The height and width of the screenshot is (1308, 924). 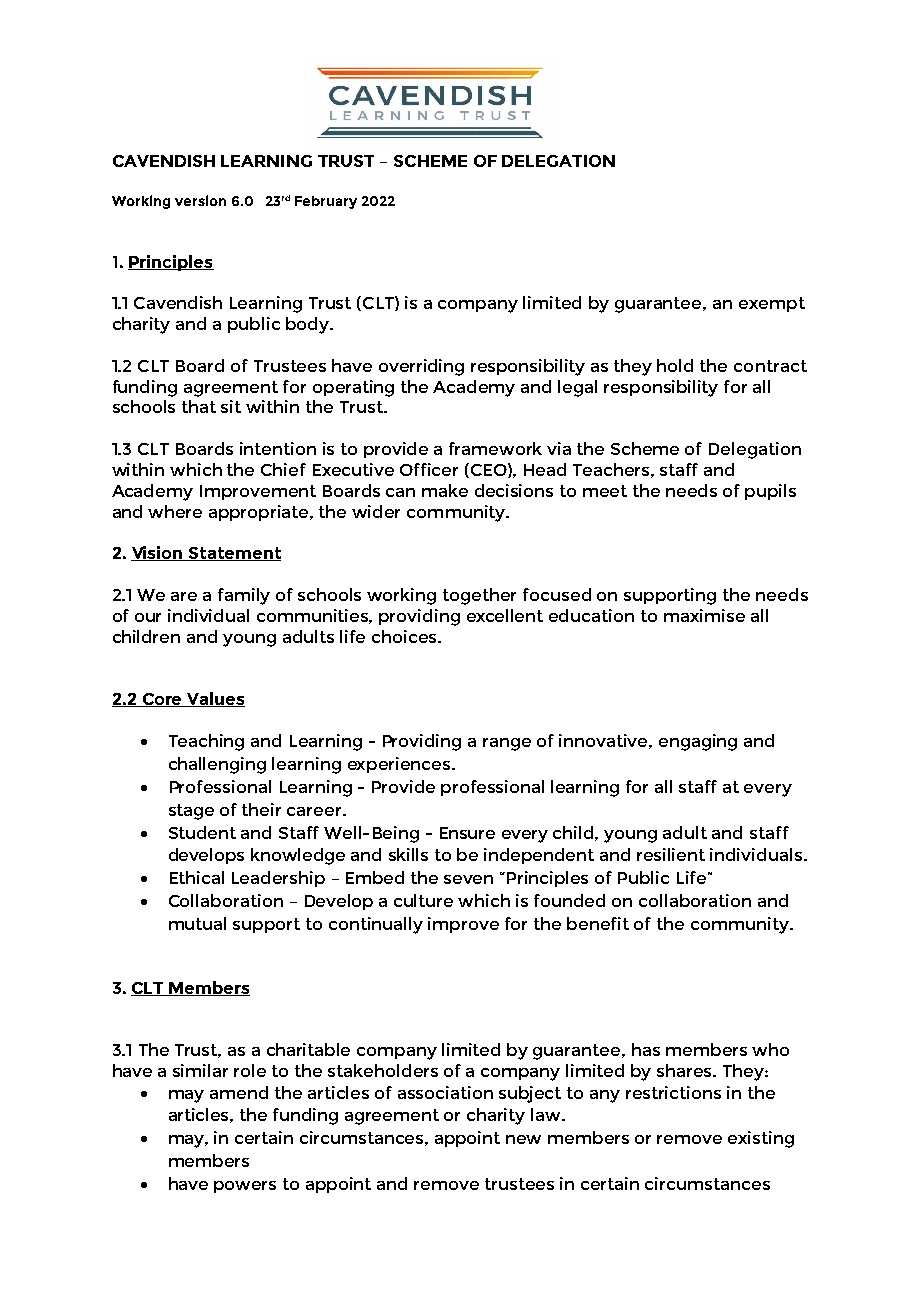 I want to click on range, so click(x=507, y=744).
